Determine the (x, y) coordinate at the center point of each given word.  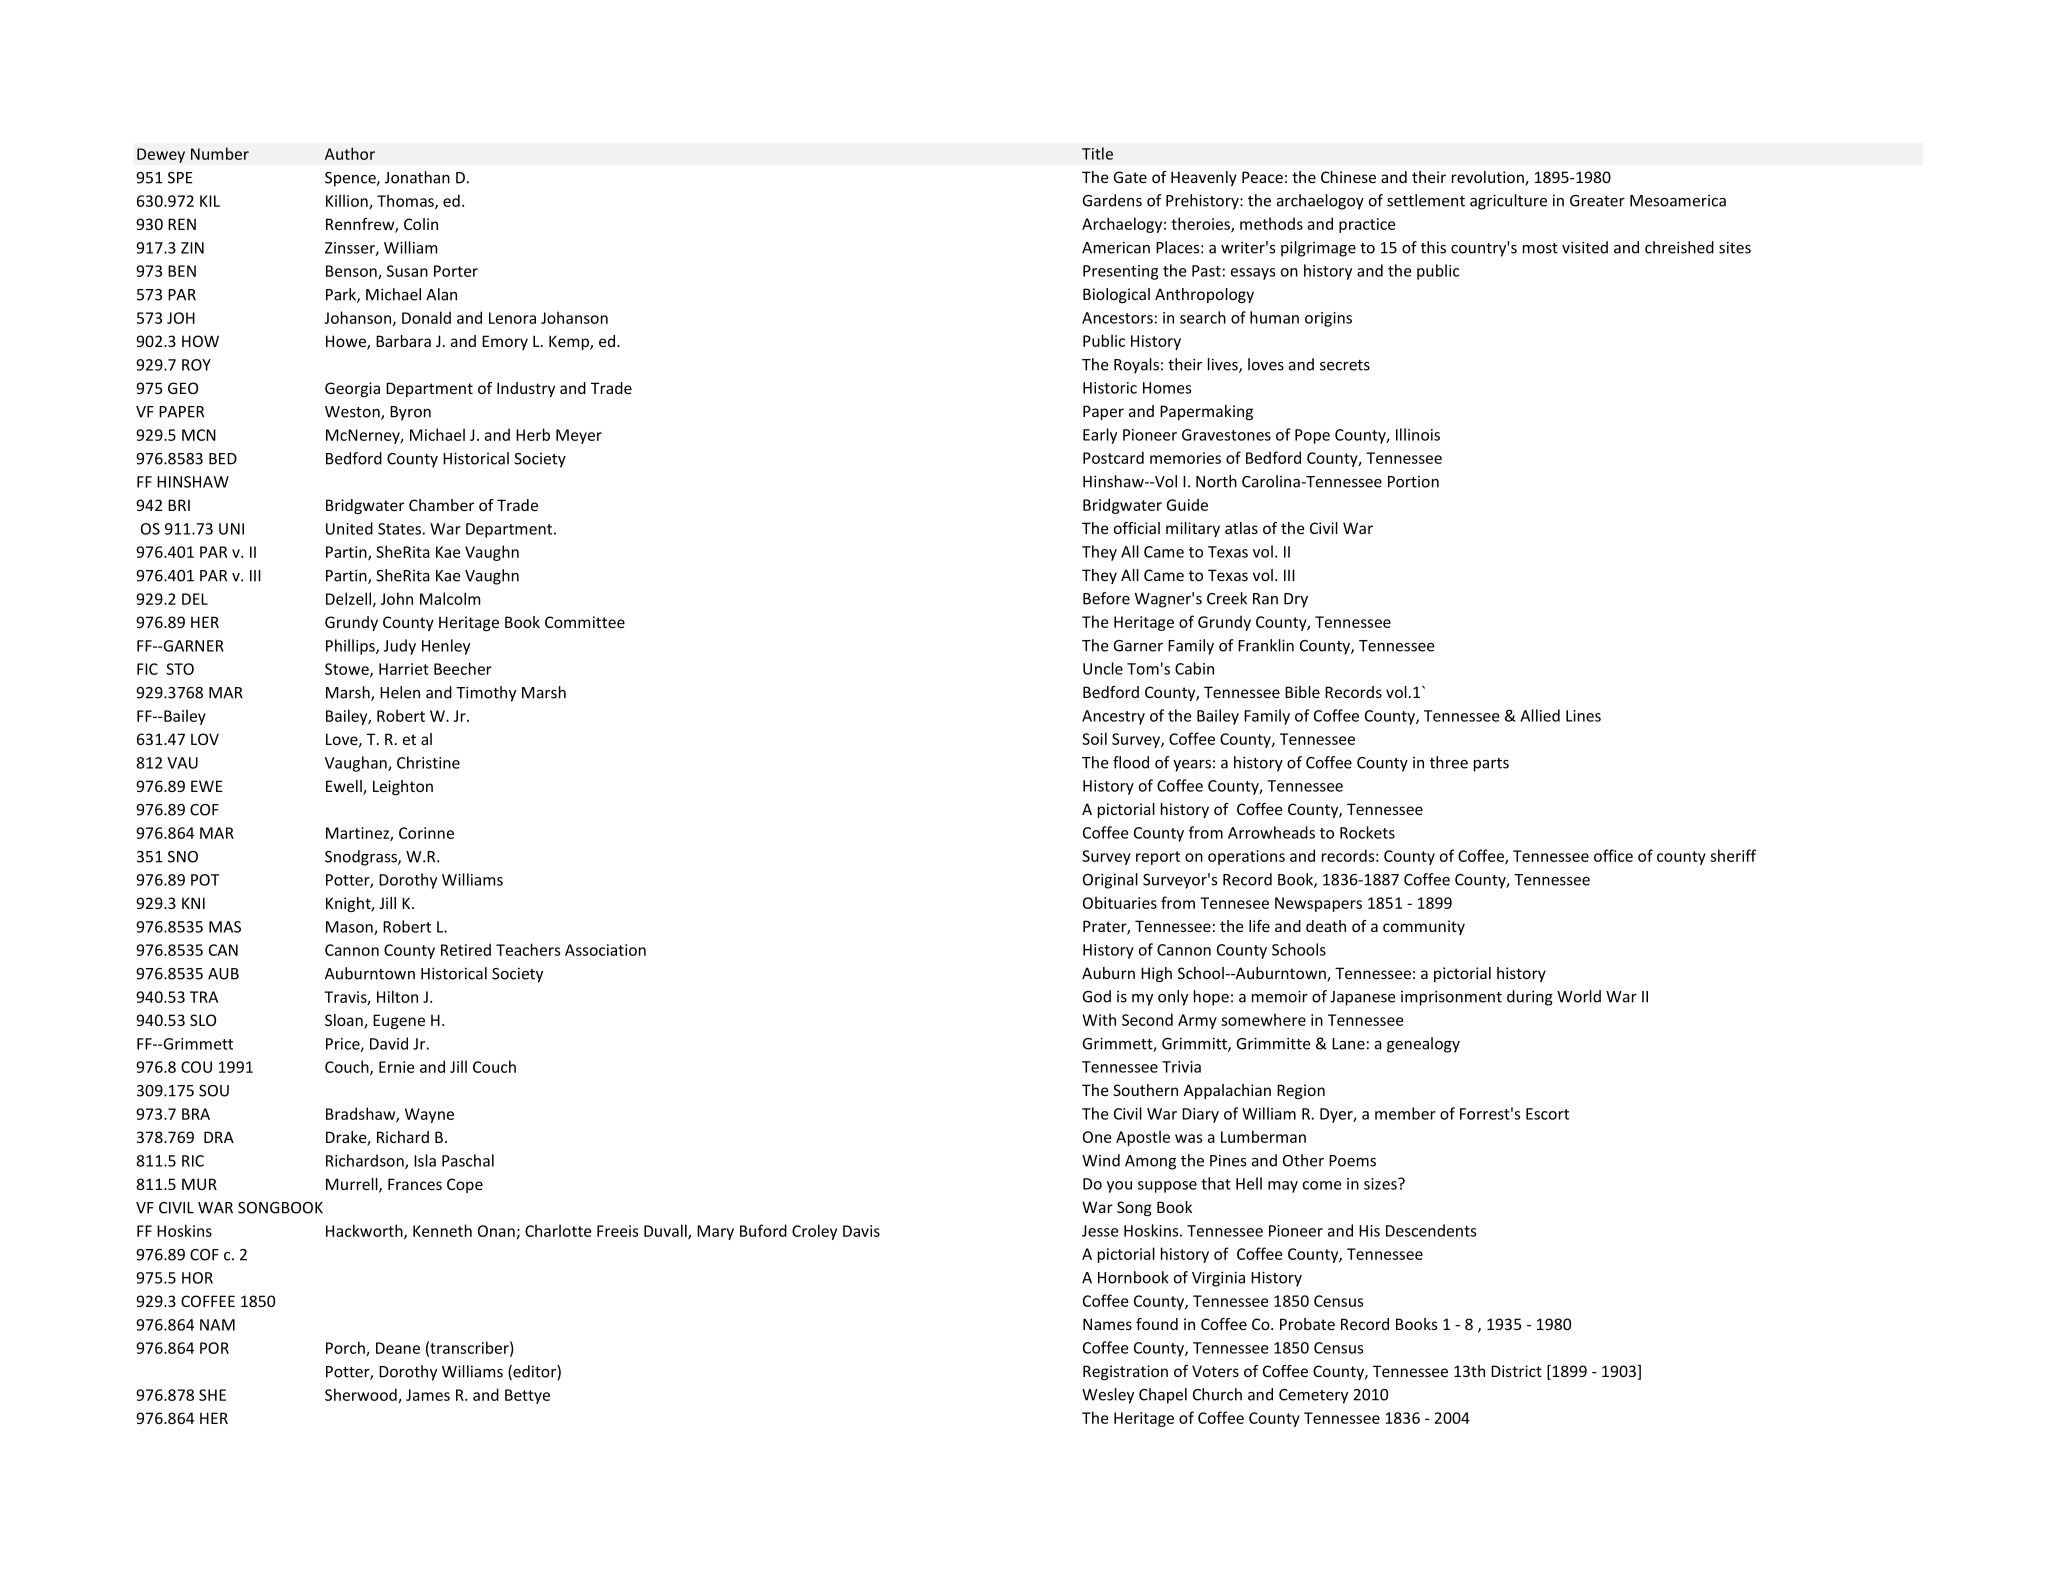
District (1516, 1371)
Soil (1094, 738)
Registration (1125, 1372)
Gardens (1112, 200)
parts (1491, 765)
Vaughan (357, 764)
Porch (346, 1348)
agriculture (1508, 202)
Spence (351, 179)
